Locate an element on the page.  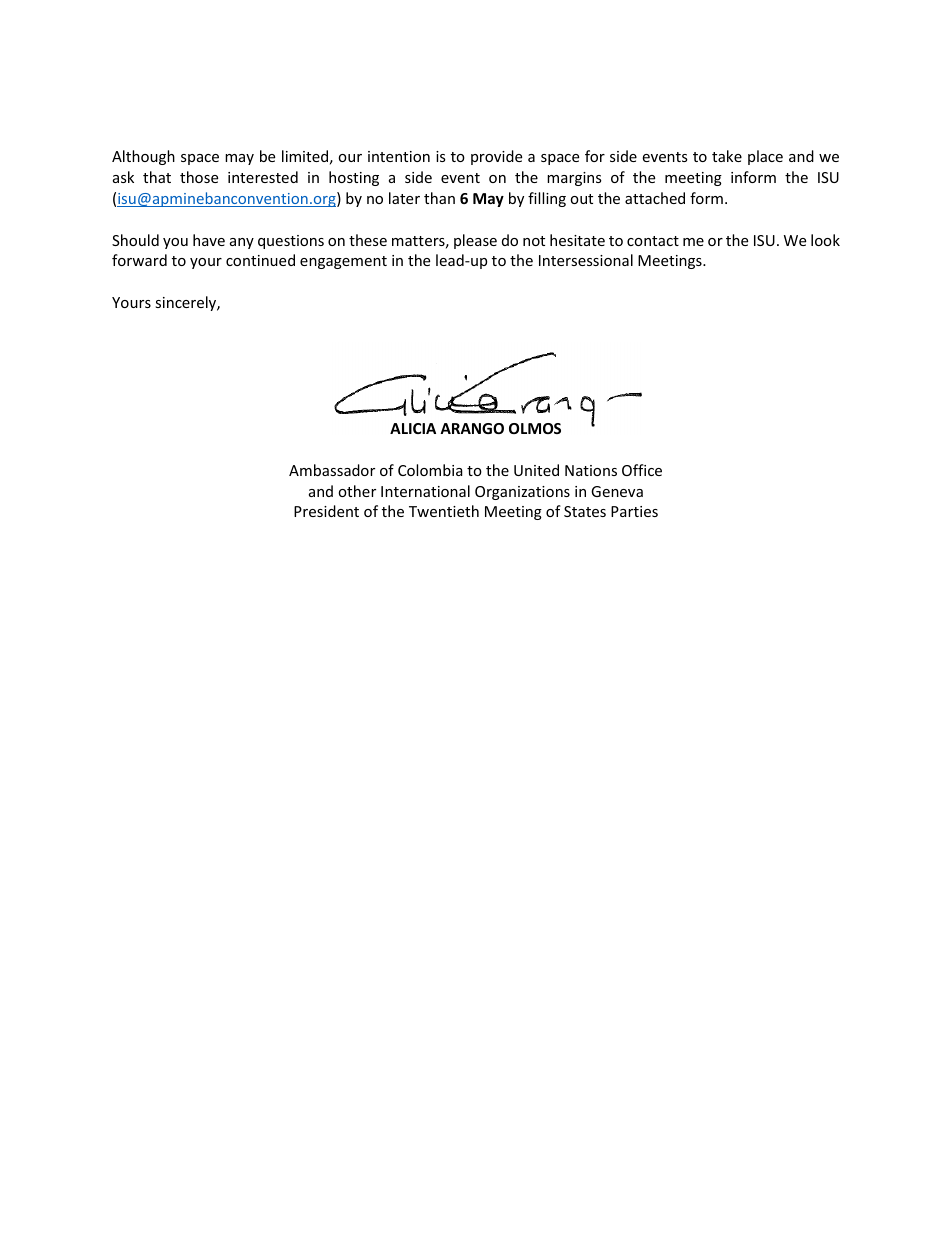
Office is located at coordinates (642, 470).
